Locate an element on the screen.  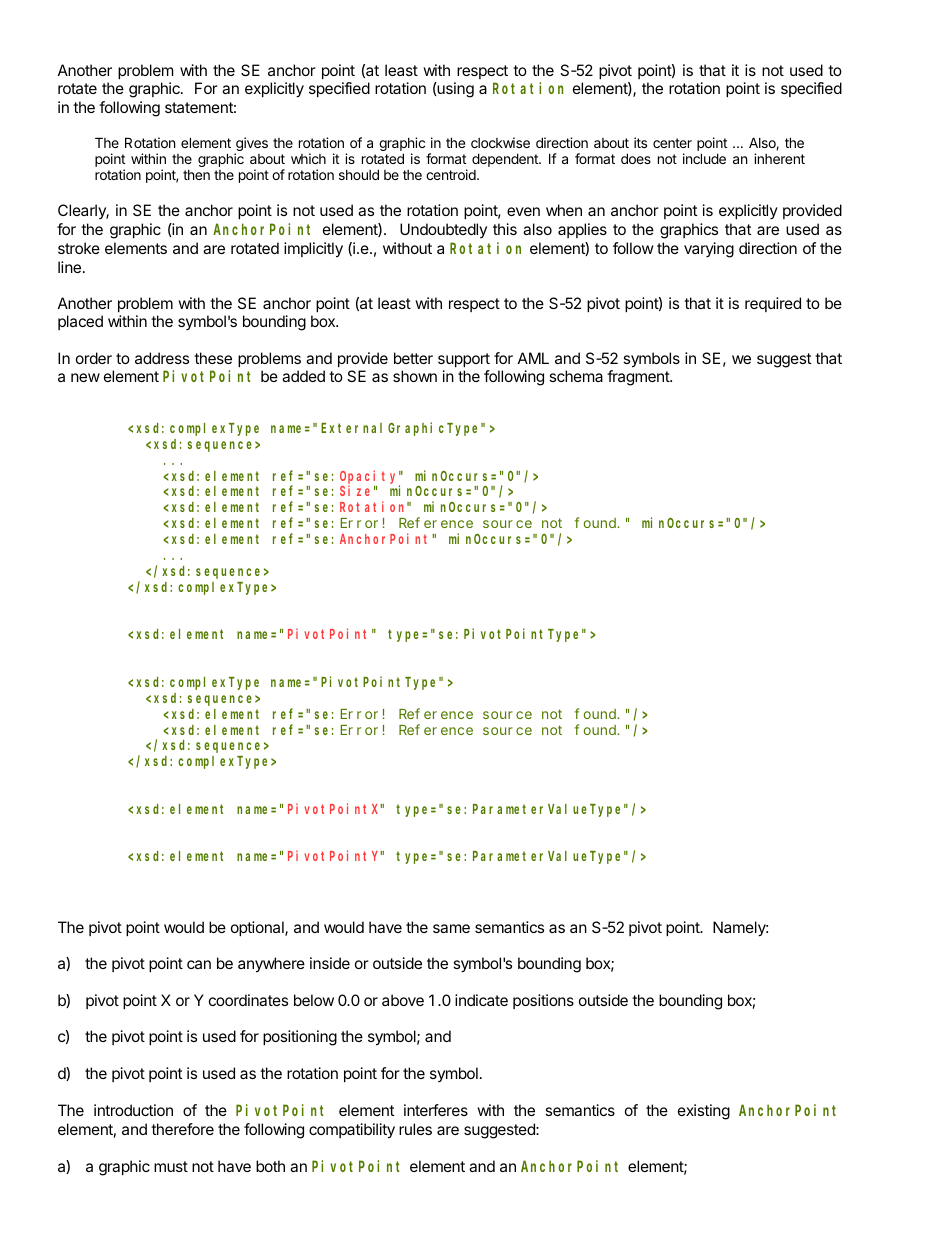
optional is located at coordinates (258, 928).
